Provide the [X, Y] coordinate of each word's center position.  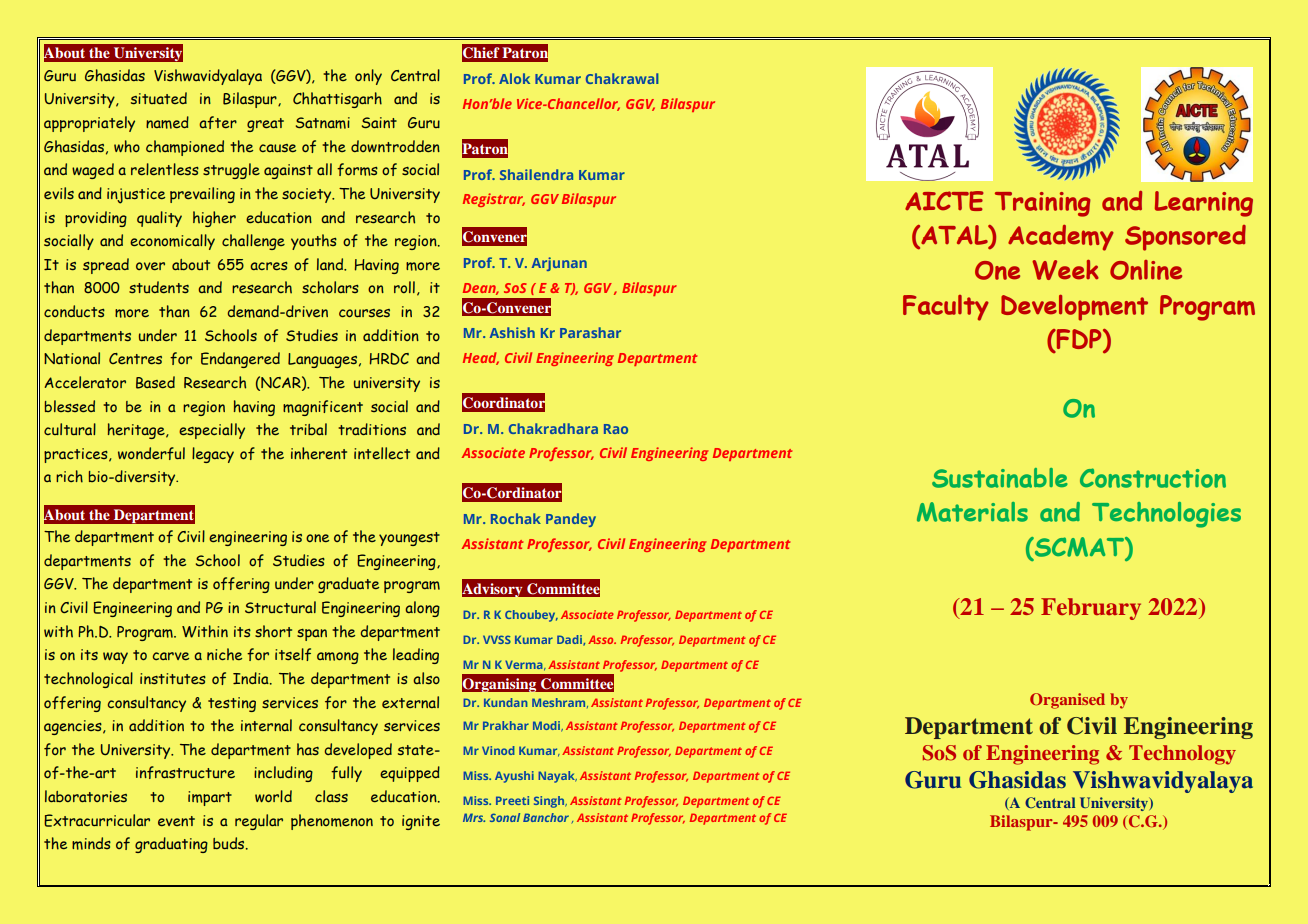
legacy [213, 455]
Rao [616, 429]
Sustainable [1000, 478]
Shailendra [536, 174]
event [176, 821]
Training [1042, 204]
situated [159, 98]
